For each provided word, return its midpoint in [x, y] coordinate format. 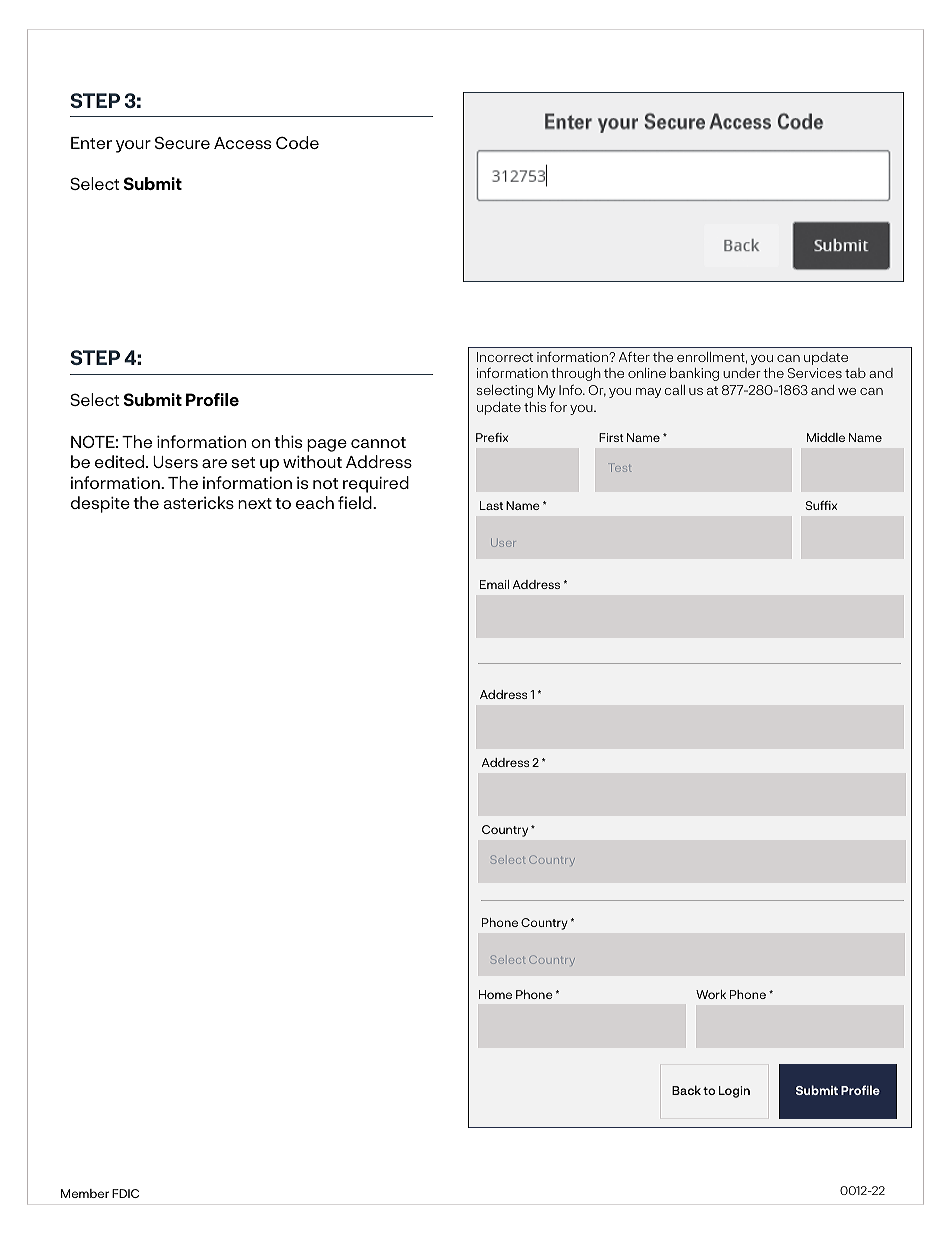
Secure [182, 142]
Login [734, 1092]
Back [686, 1090]
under [742, 373]
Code [297, 142]
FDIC [125, 1193]
